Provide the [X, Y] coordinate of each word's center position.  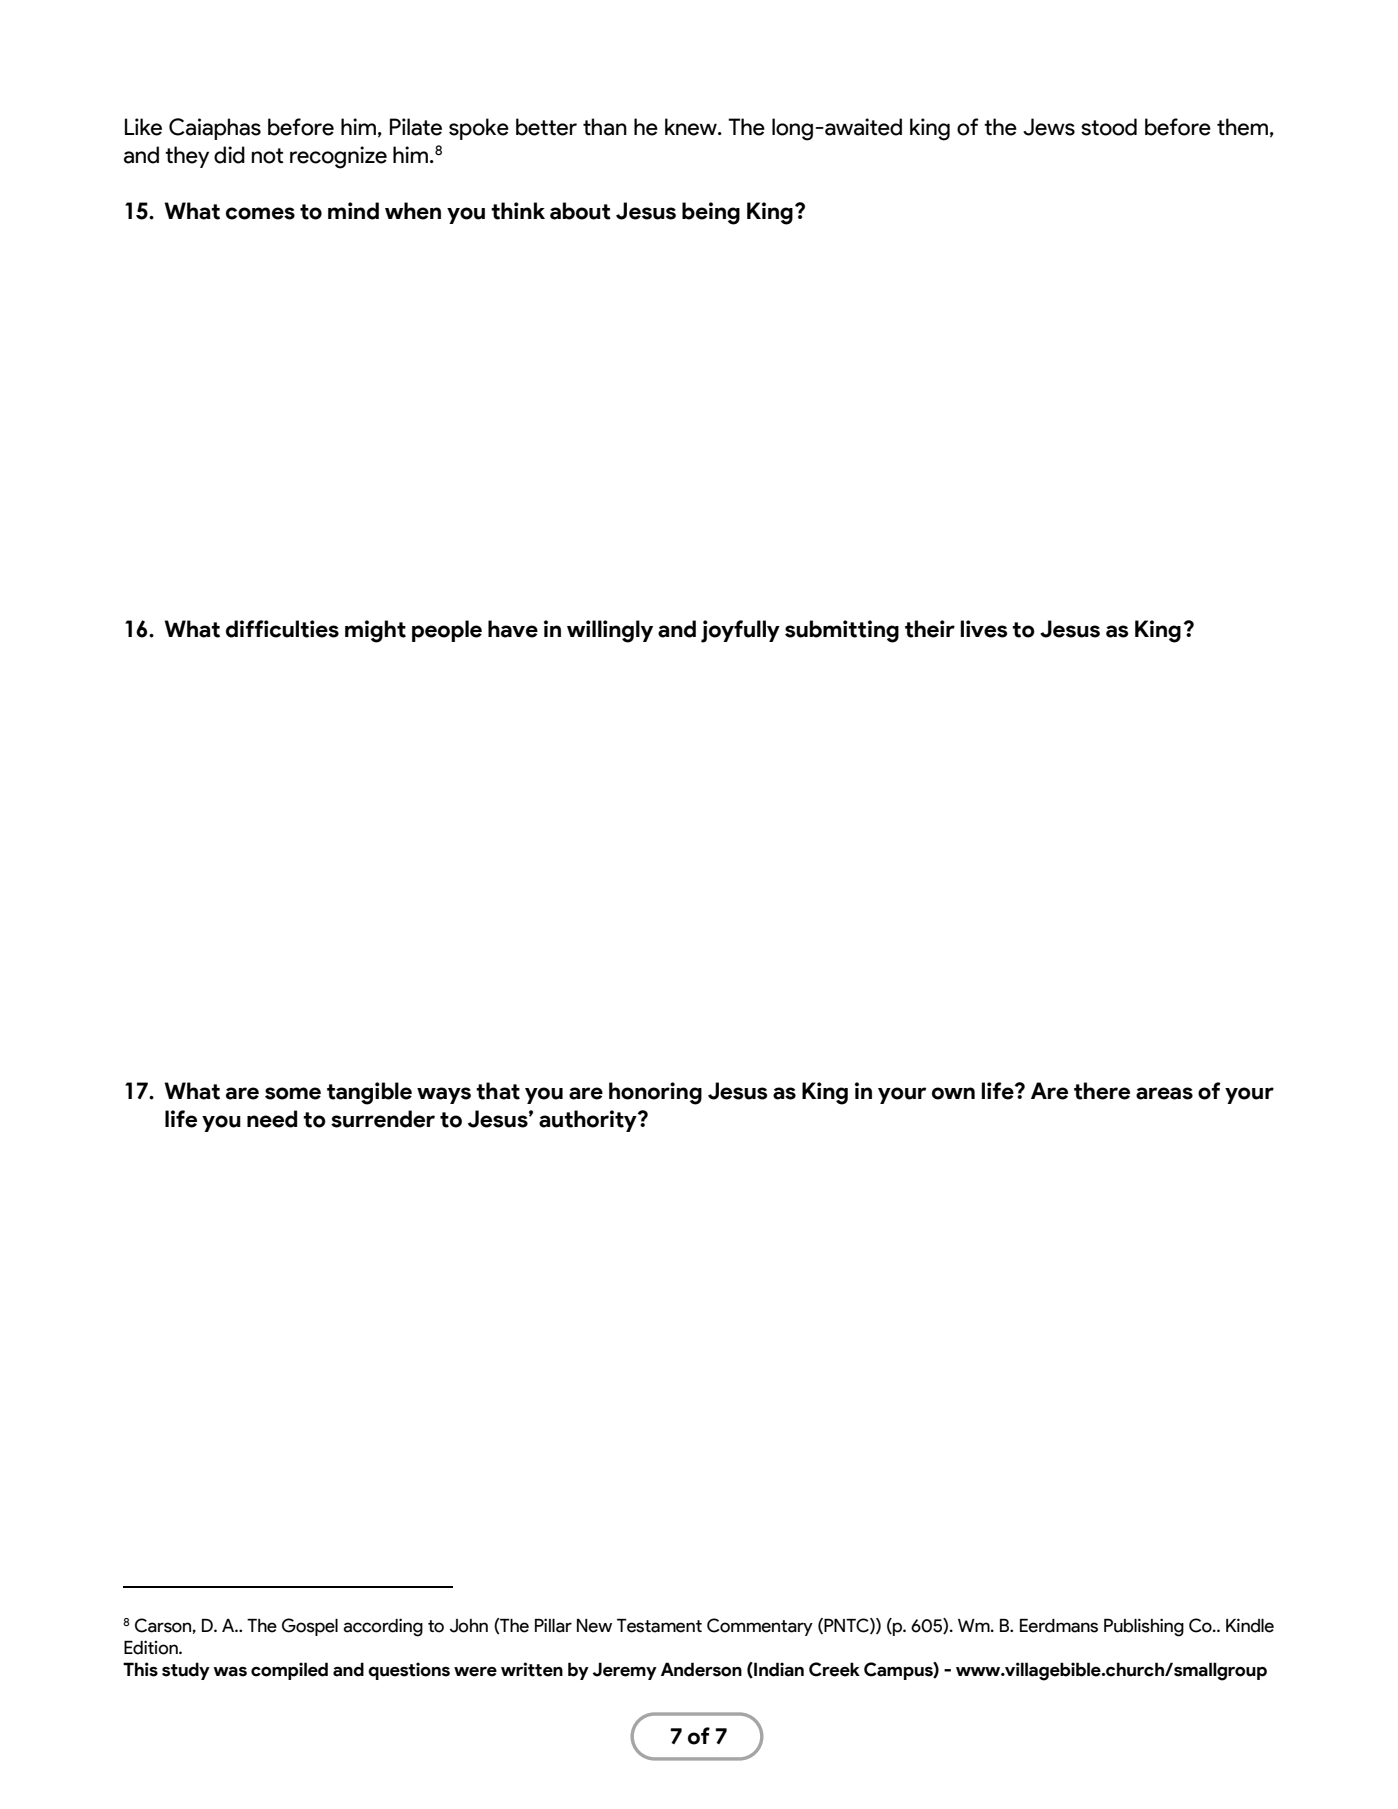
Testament [659, 1626]
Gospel [310, 1627]
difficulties [282, 629]
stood [1109, 127]
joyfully [740, 631]
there [1102, 1091]
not [267, 156]
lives [984, 629]
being [711, 213]
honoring [655, 1093]
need [272, 1119]
